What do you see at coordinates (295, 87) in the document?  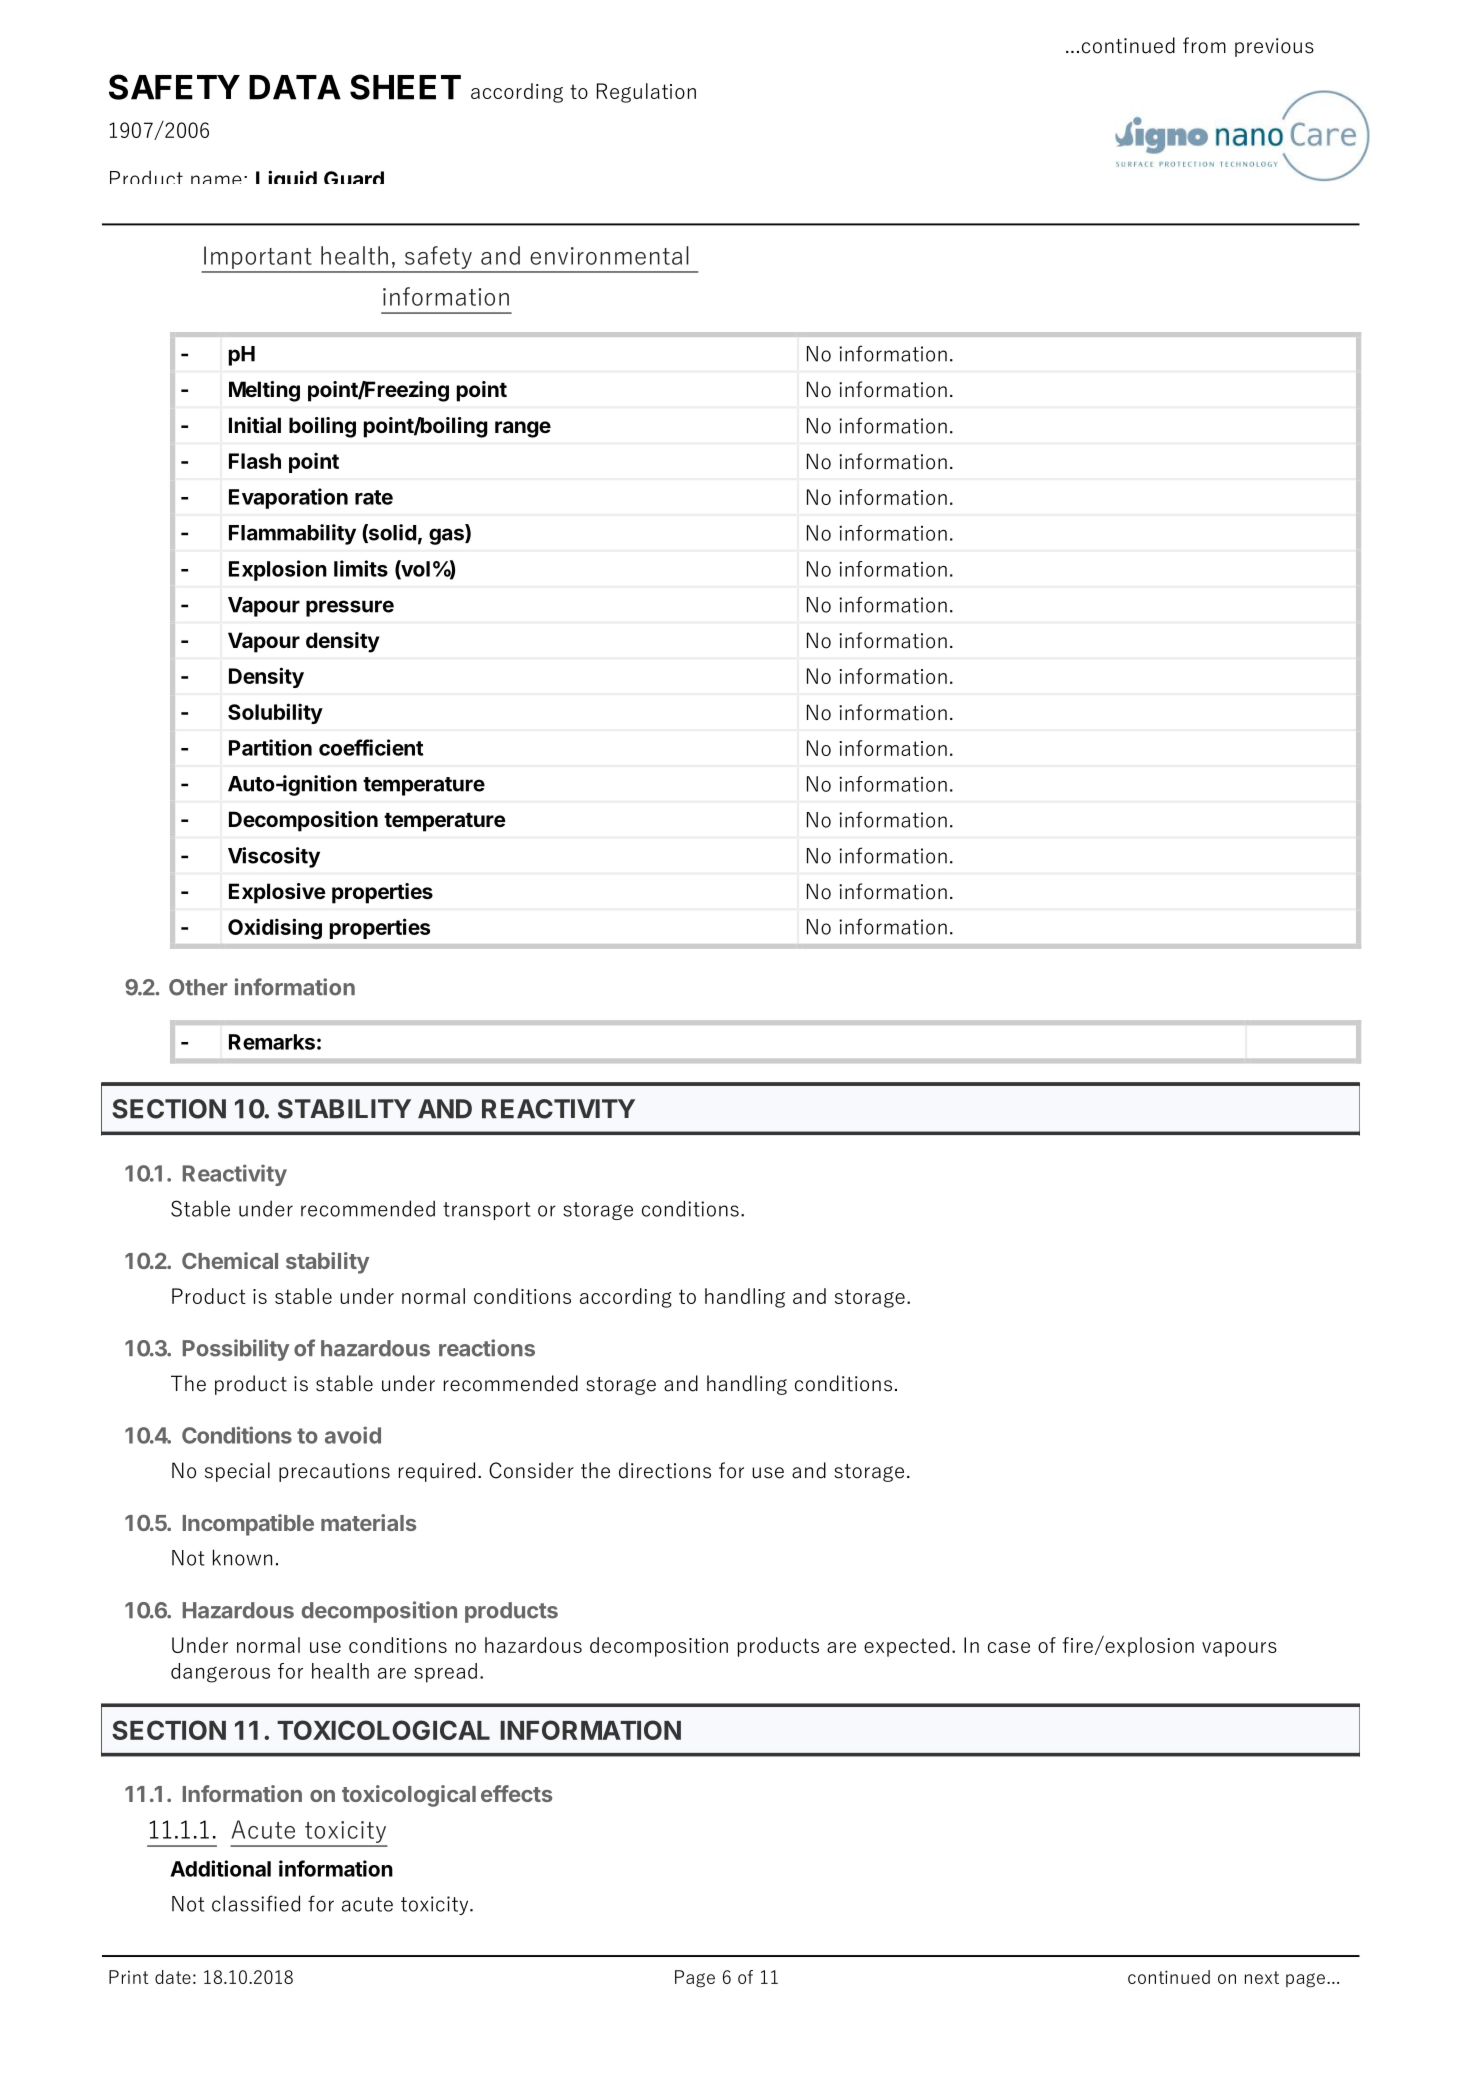 I see `DATA` at bounding box center [295, 87].
